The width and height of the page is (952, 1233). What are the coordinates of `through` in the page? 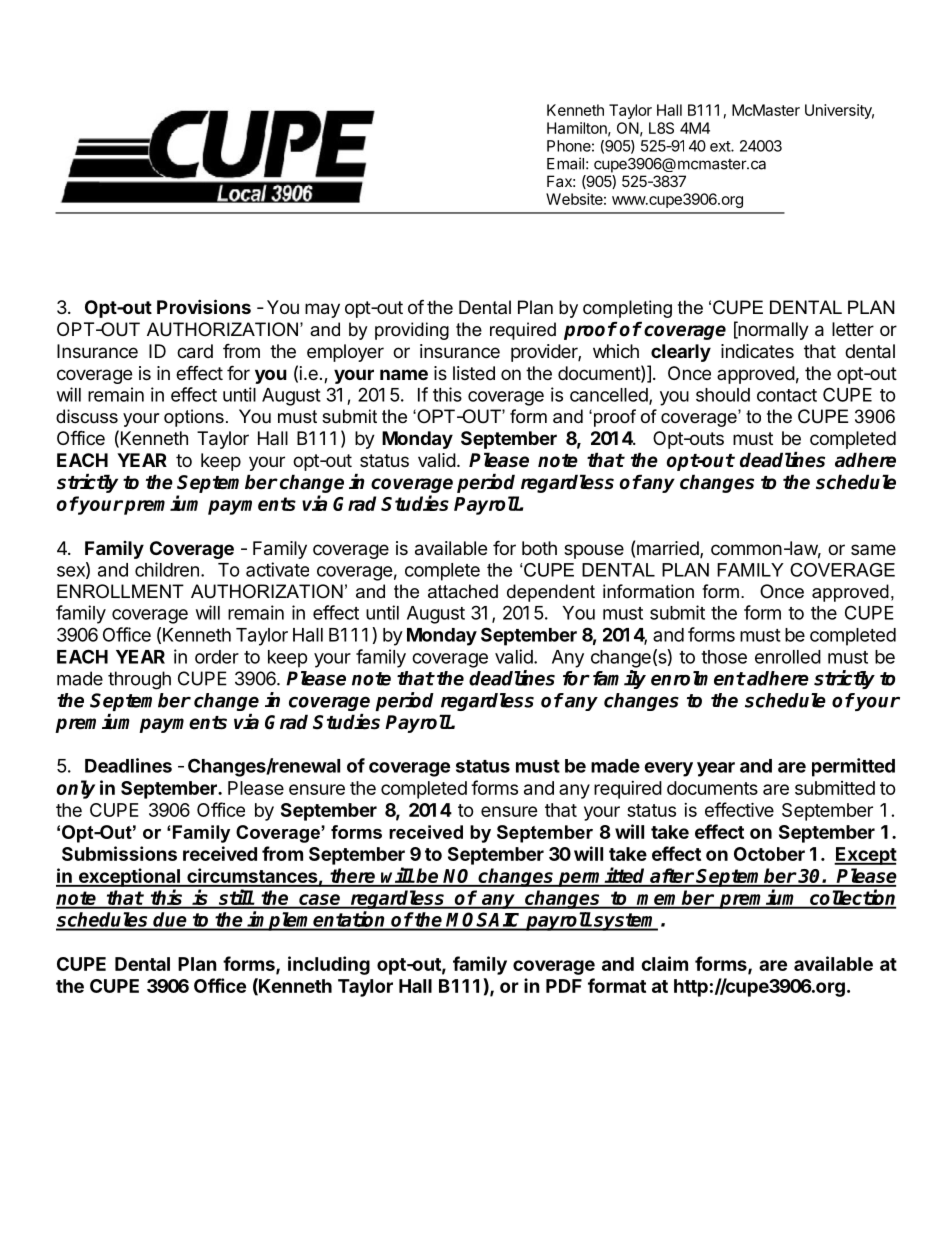 It's located at (139, 680).
